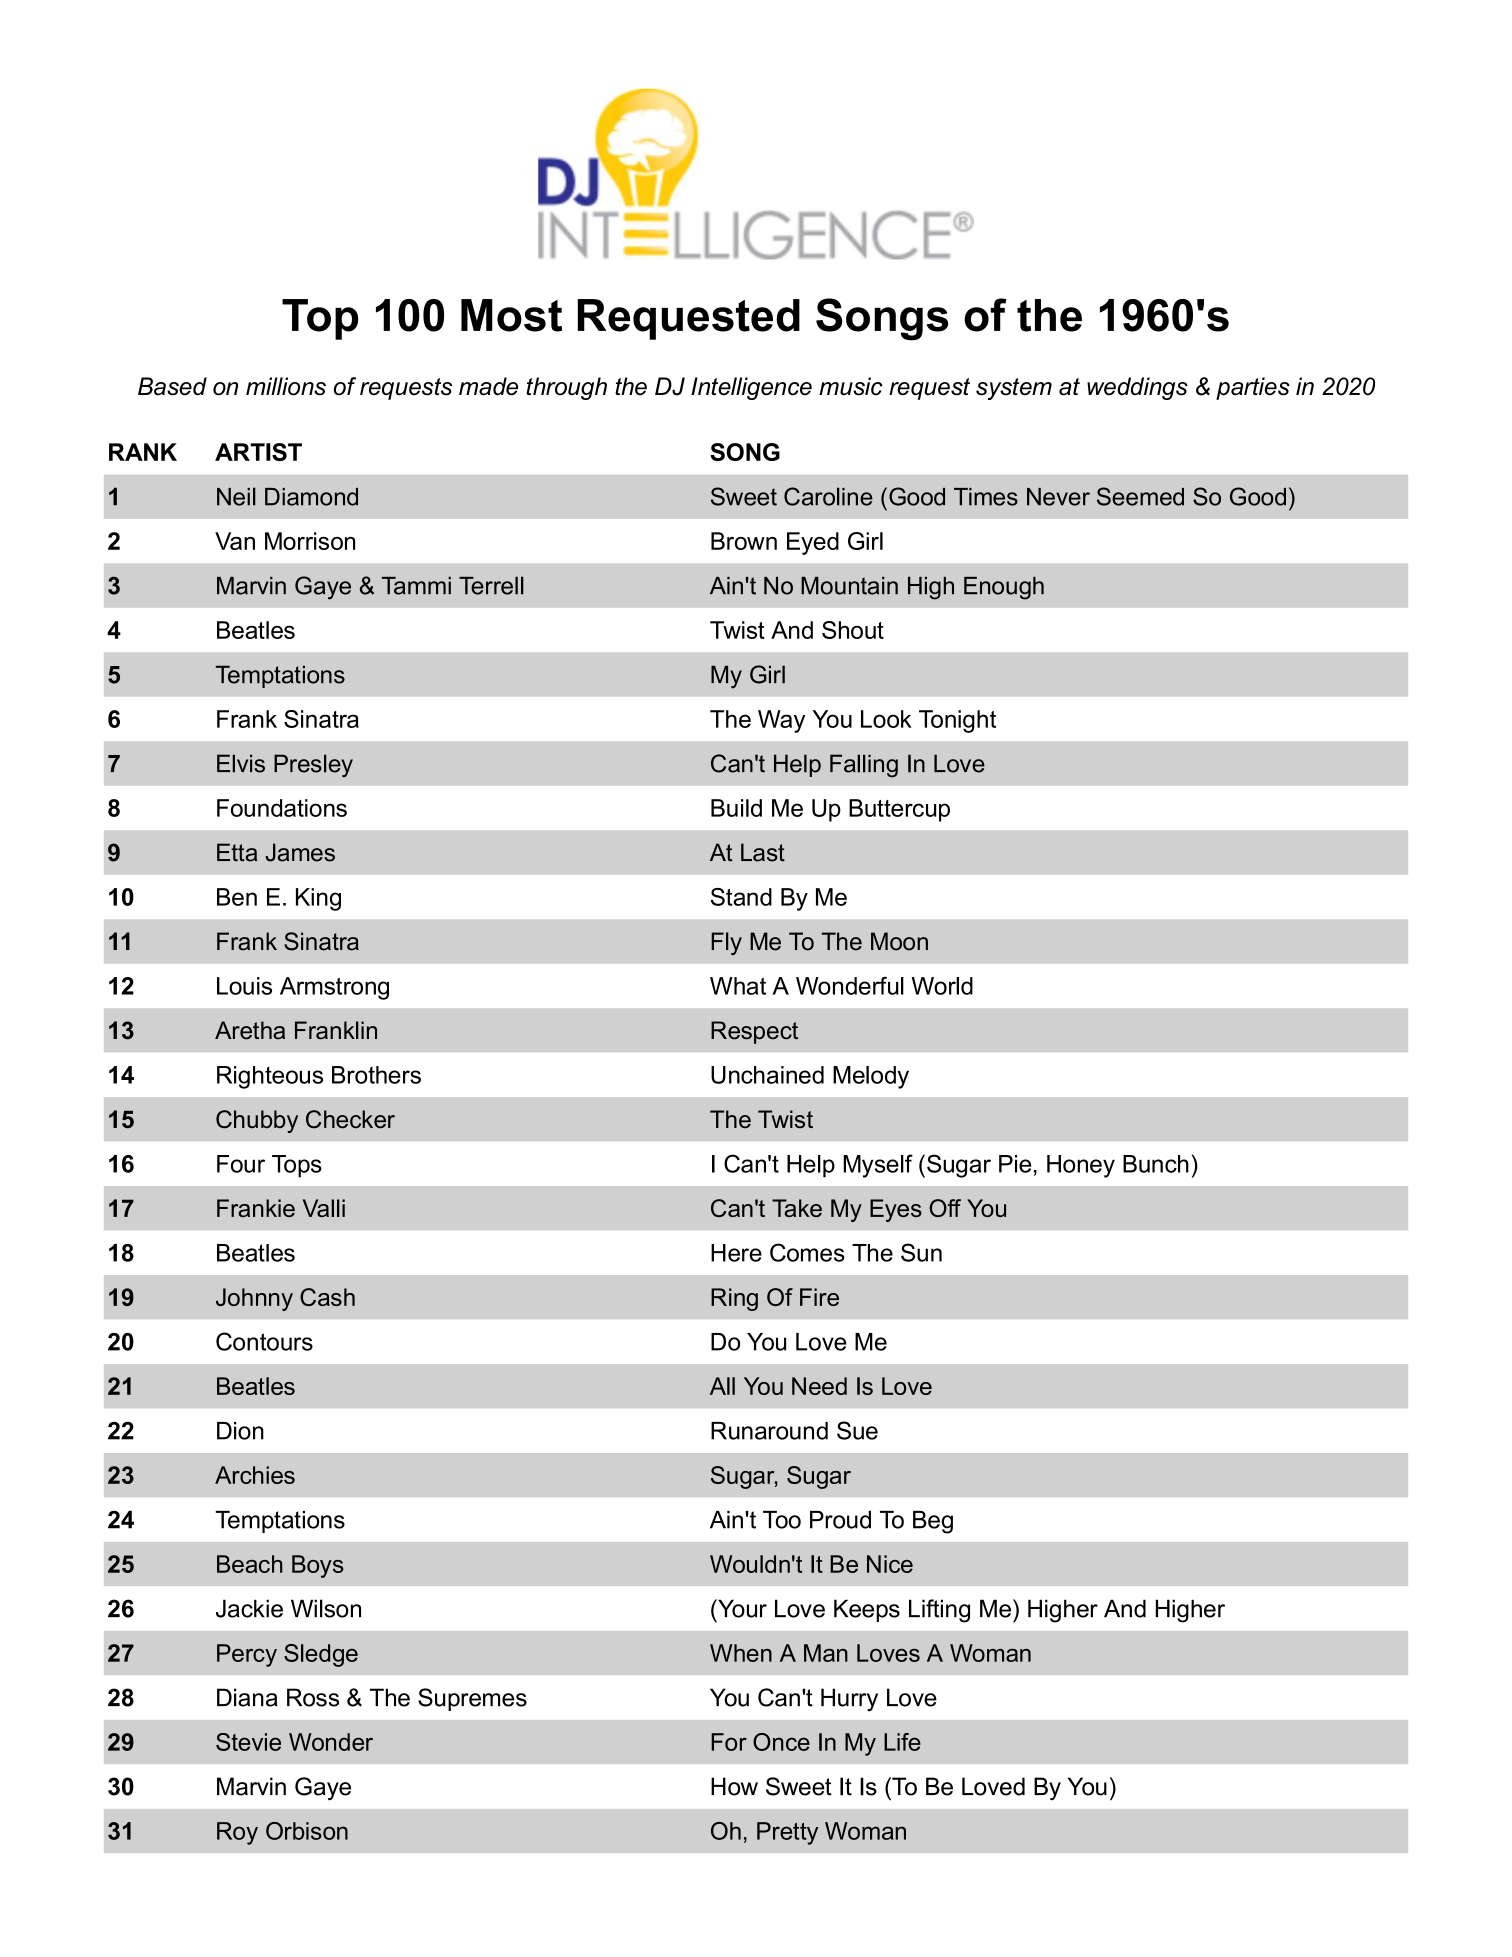 The width and height of the screenshot is (1512, 1957). What do you see at coordinates (1137, 388) in the screenshot?
I see `weddings` at bounding box center [1137, 388].
